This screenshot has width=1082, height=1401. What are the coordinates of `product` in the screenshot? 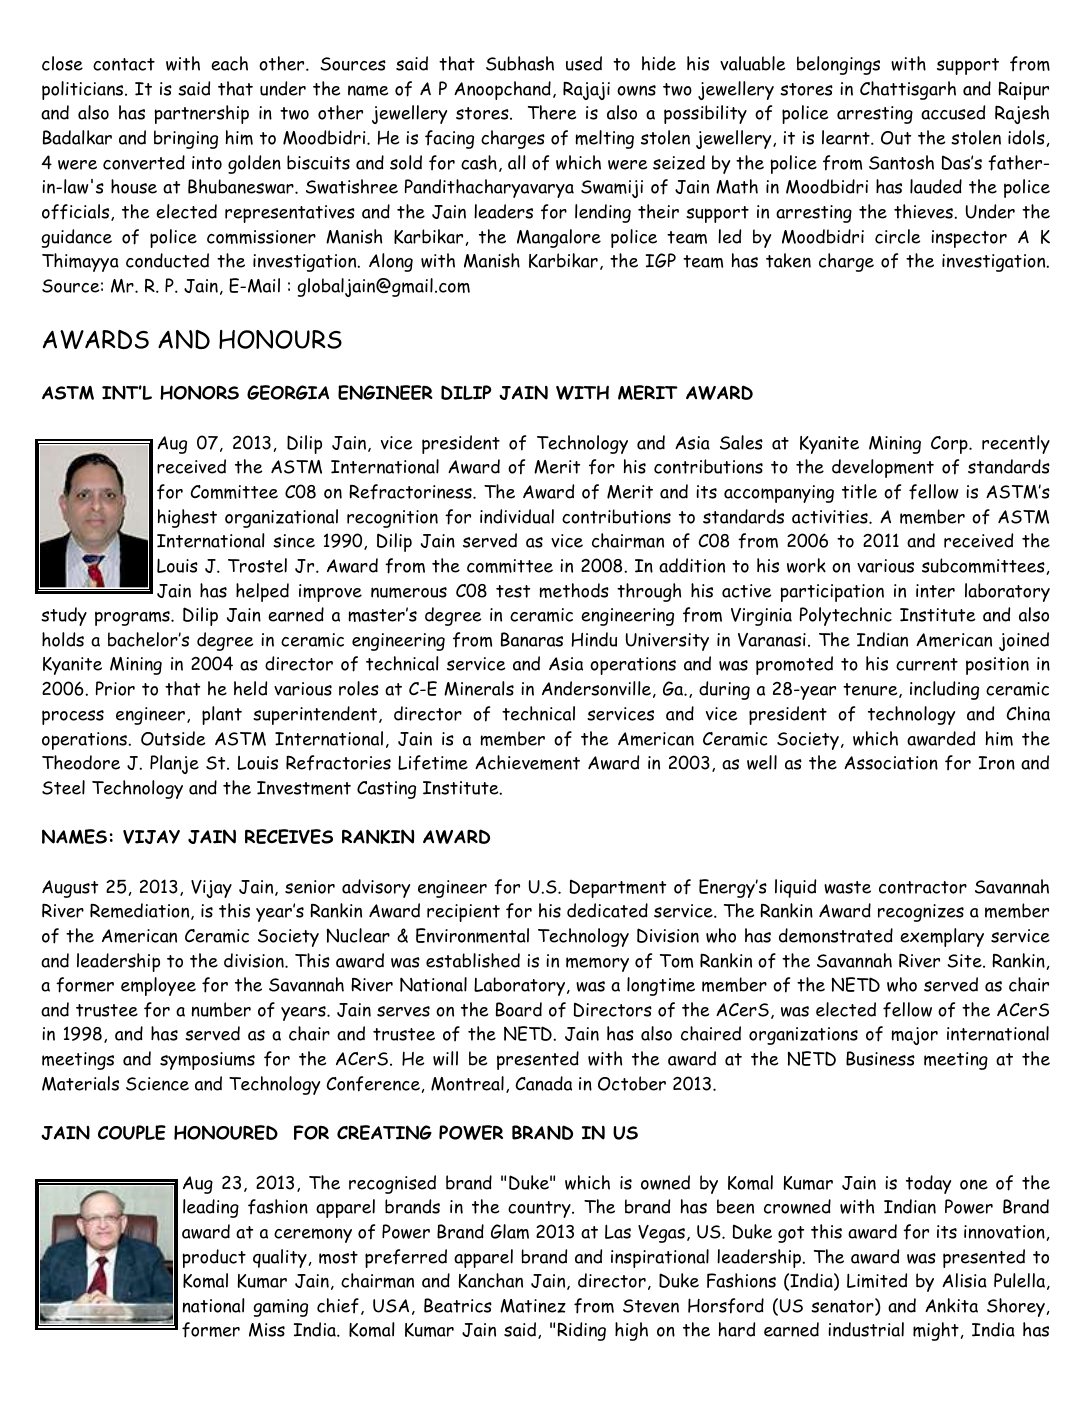 It's located at (214, 1258).
